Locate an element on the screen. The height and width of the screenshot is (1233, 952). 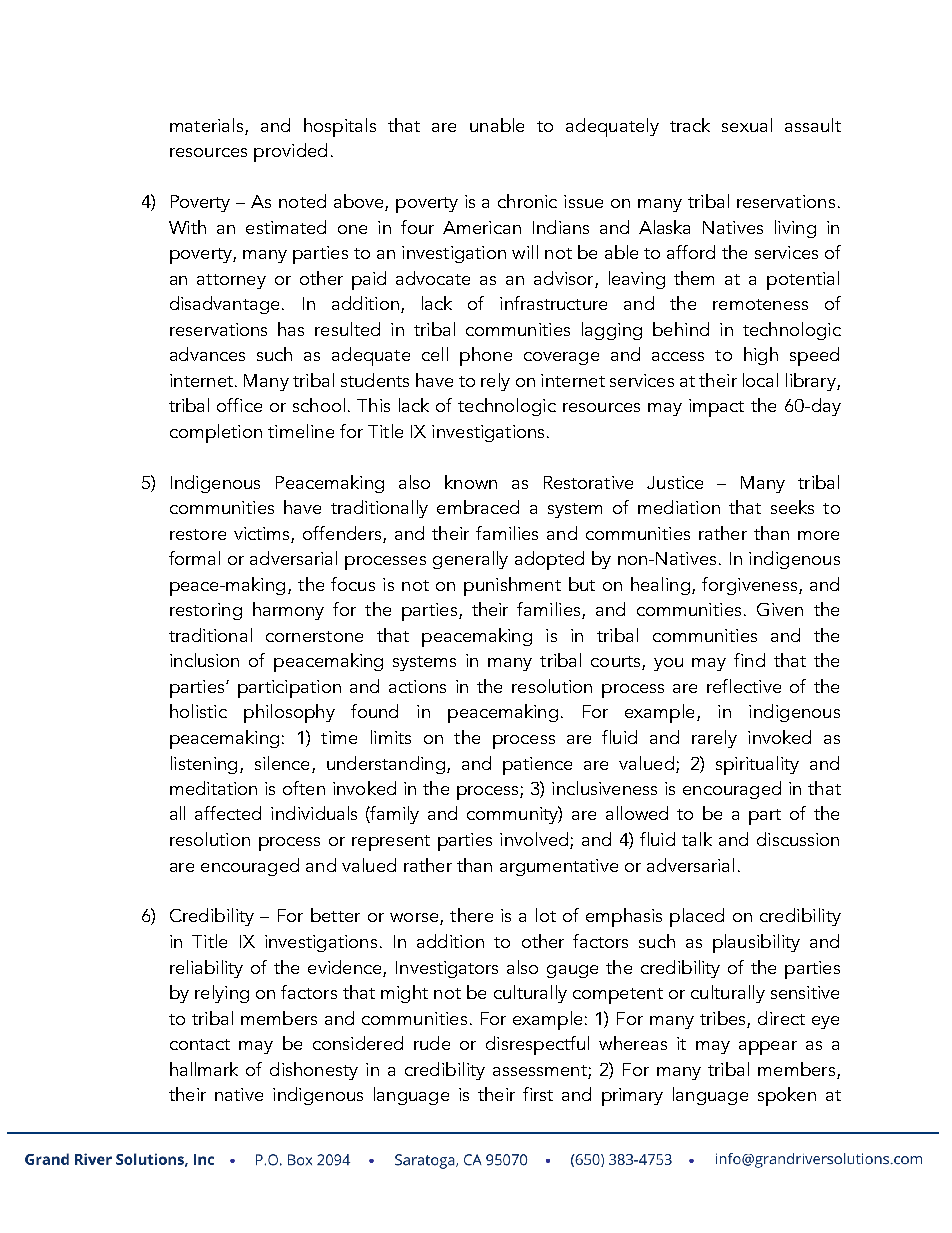
assessment is located at coordinates (540, 1070).
